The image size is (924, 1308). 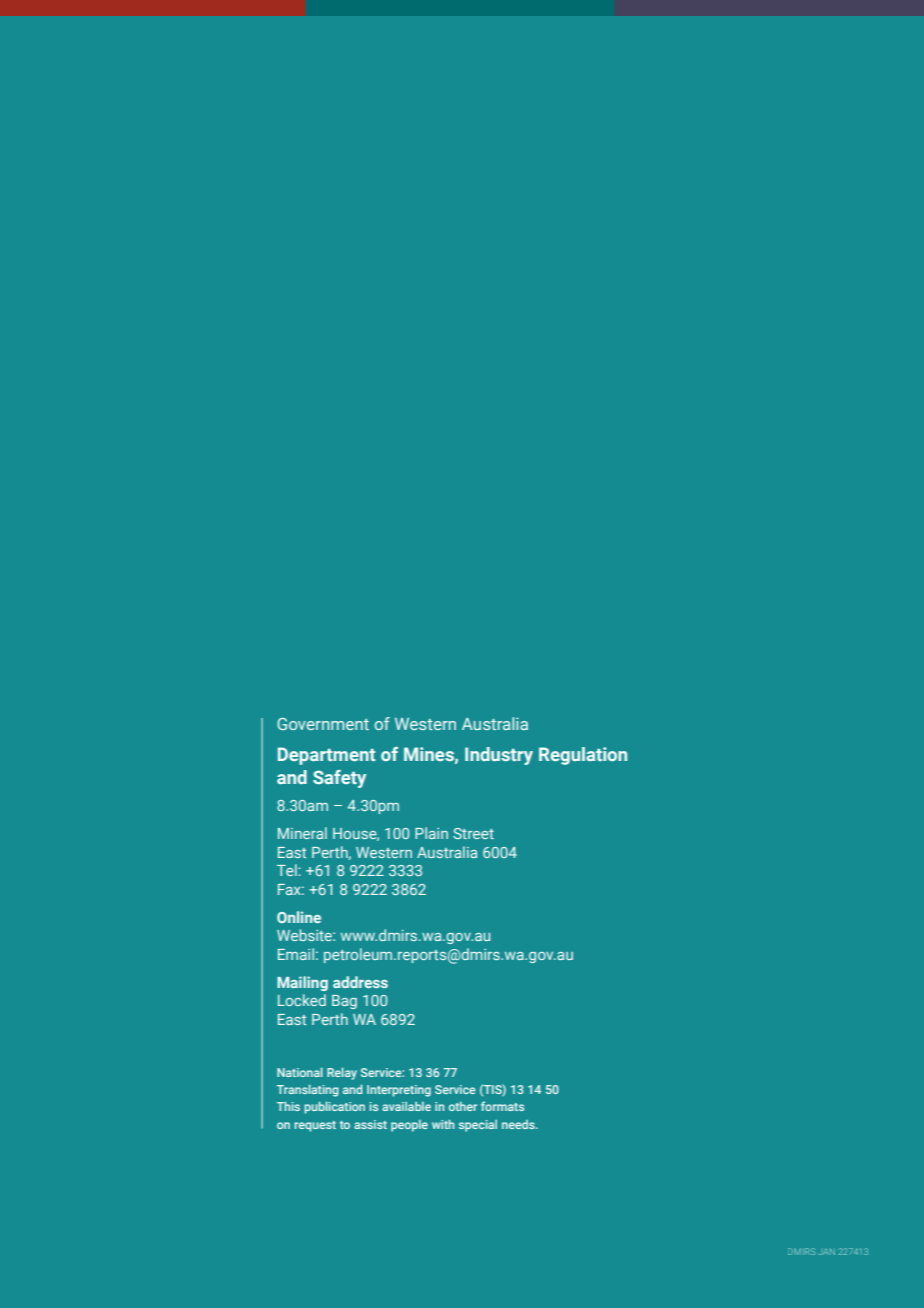 What do you see at coordinates (334, 1107) in the image?
I see `publication` at bounding box center [334, 1107].
